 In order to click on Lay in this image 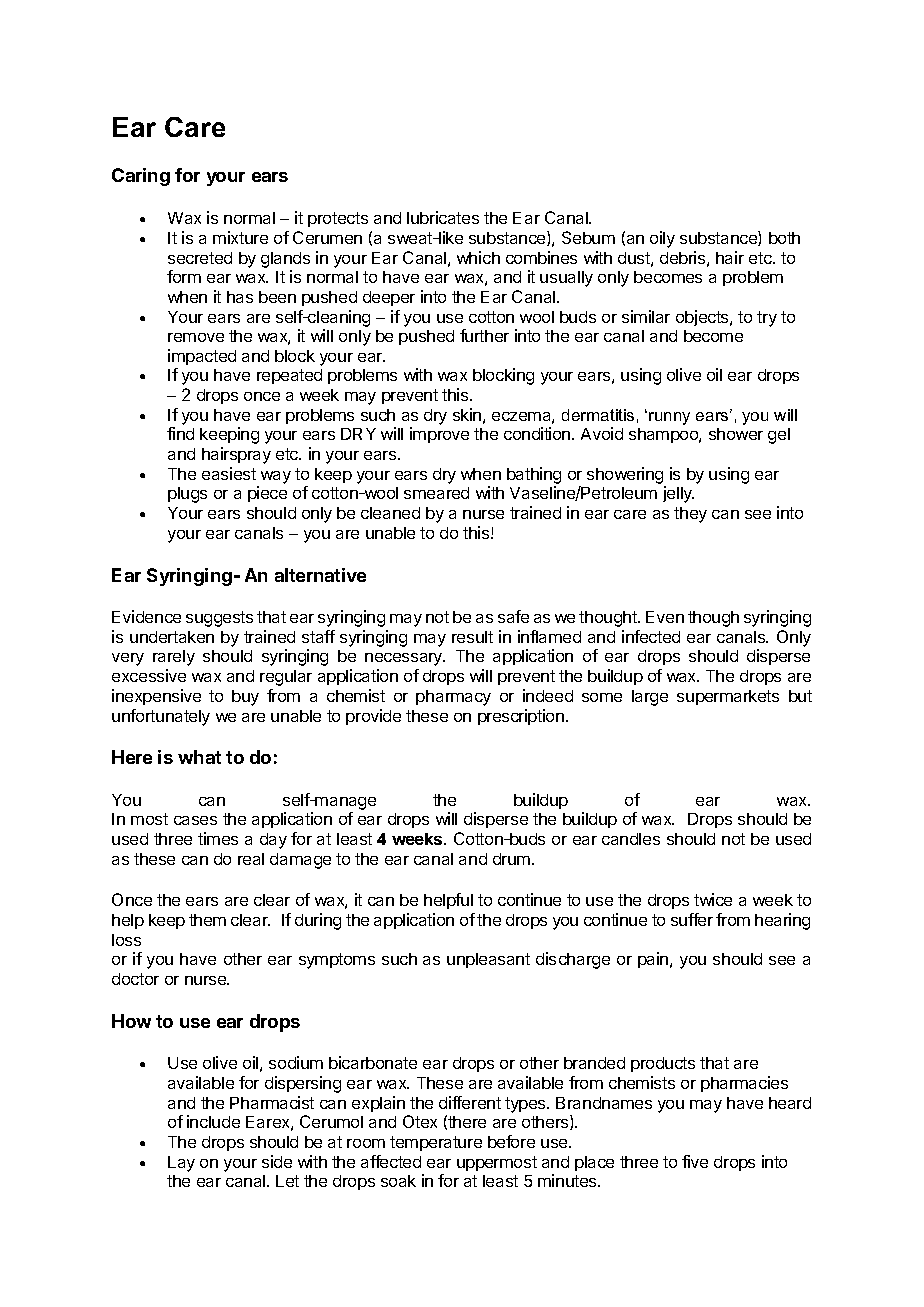, I will do `click(181, 1164)`.
